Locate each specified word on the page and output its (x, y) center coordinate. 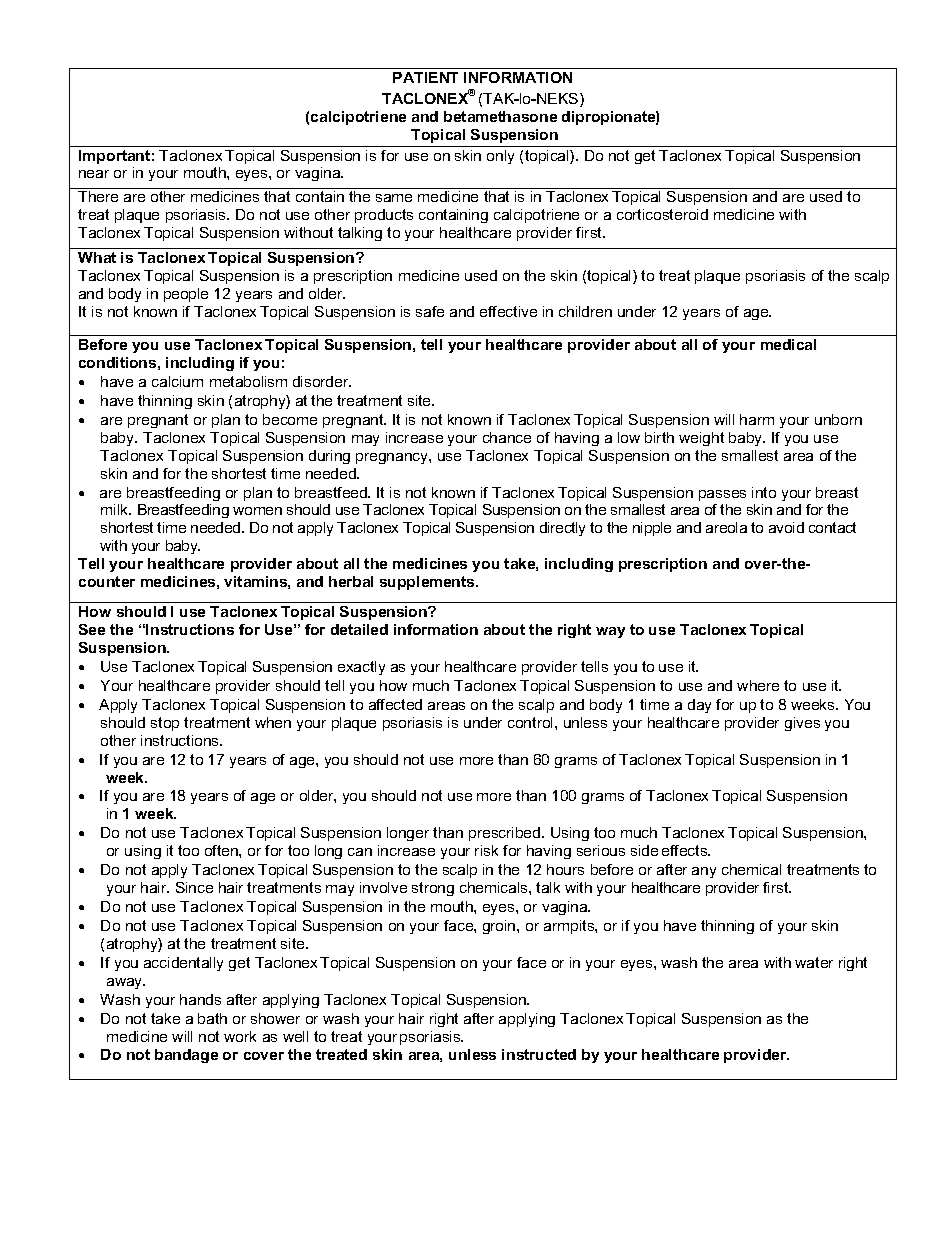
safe (430, 311)
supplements (428, 583)
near (94, 174)
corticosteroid (662, 214)
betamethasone (500, 116)
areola (726, 527)
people (186, 295)
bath (212, 1018)
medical (788, 344)
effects (686, 850)
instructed (539, 1054)
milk (116, 509)
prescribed (506, 834)
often (222, 850)
